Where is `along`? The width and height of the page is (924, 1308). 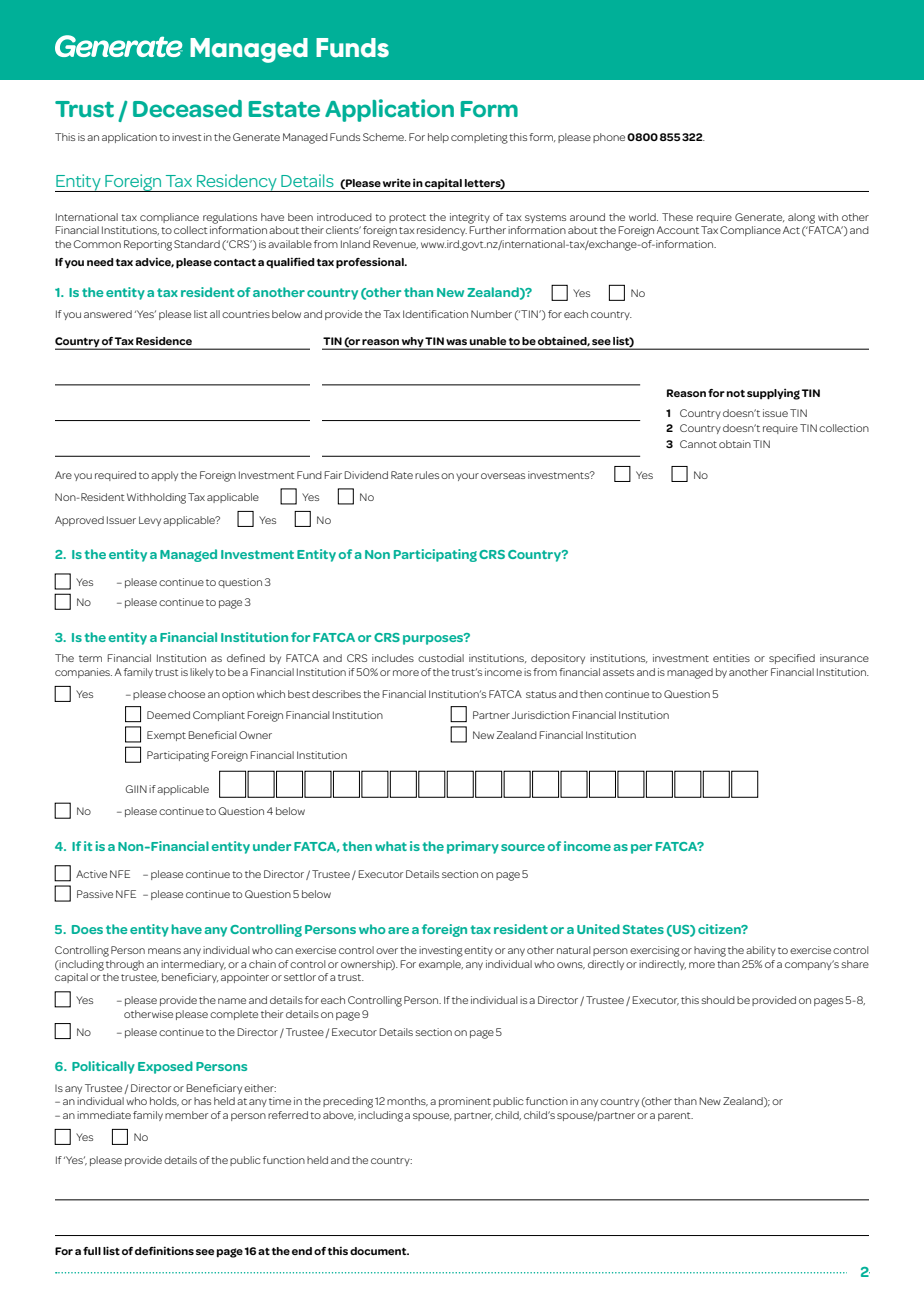 along is located at coordinates (801, 218).
